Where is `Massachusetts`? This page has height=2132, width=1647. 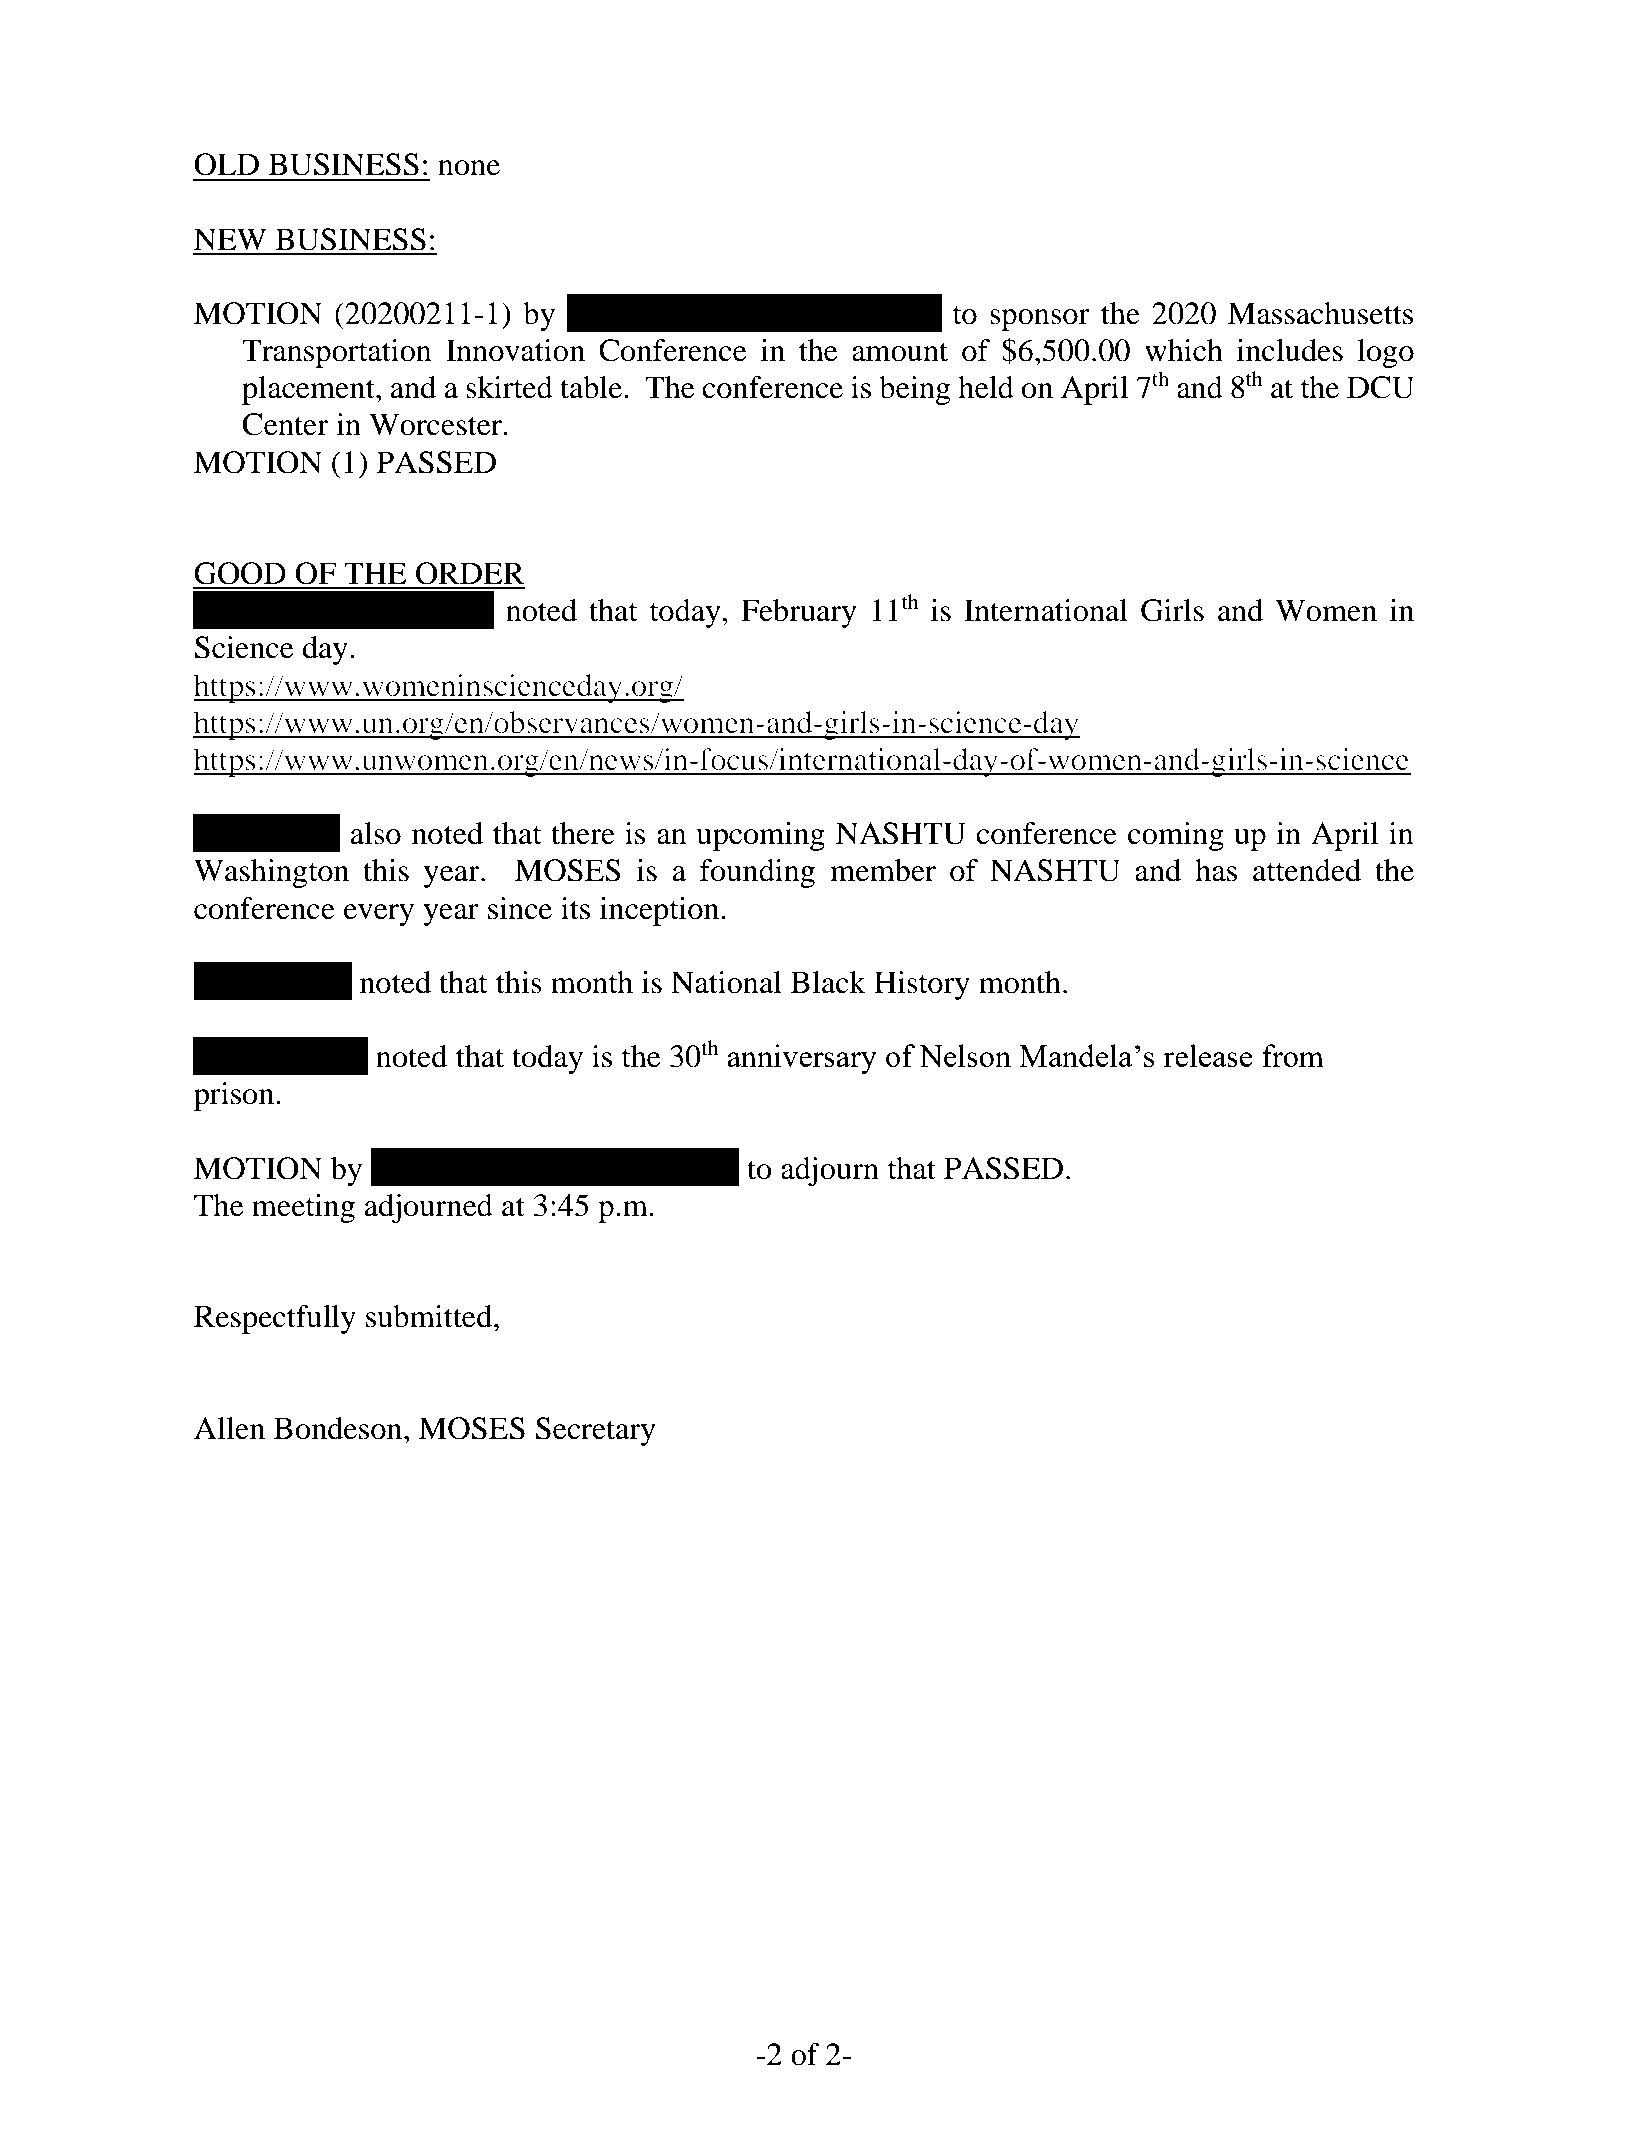
Massachusetts is located at coordinates (1320, 313).
